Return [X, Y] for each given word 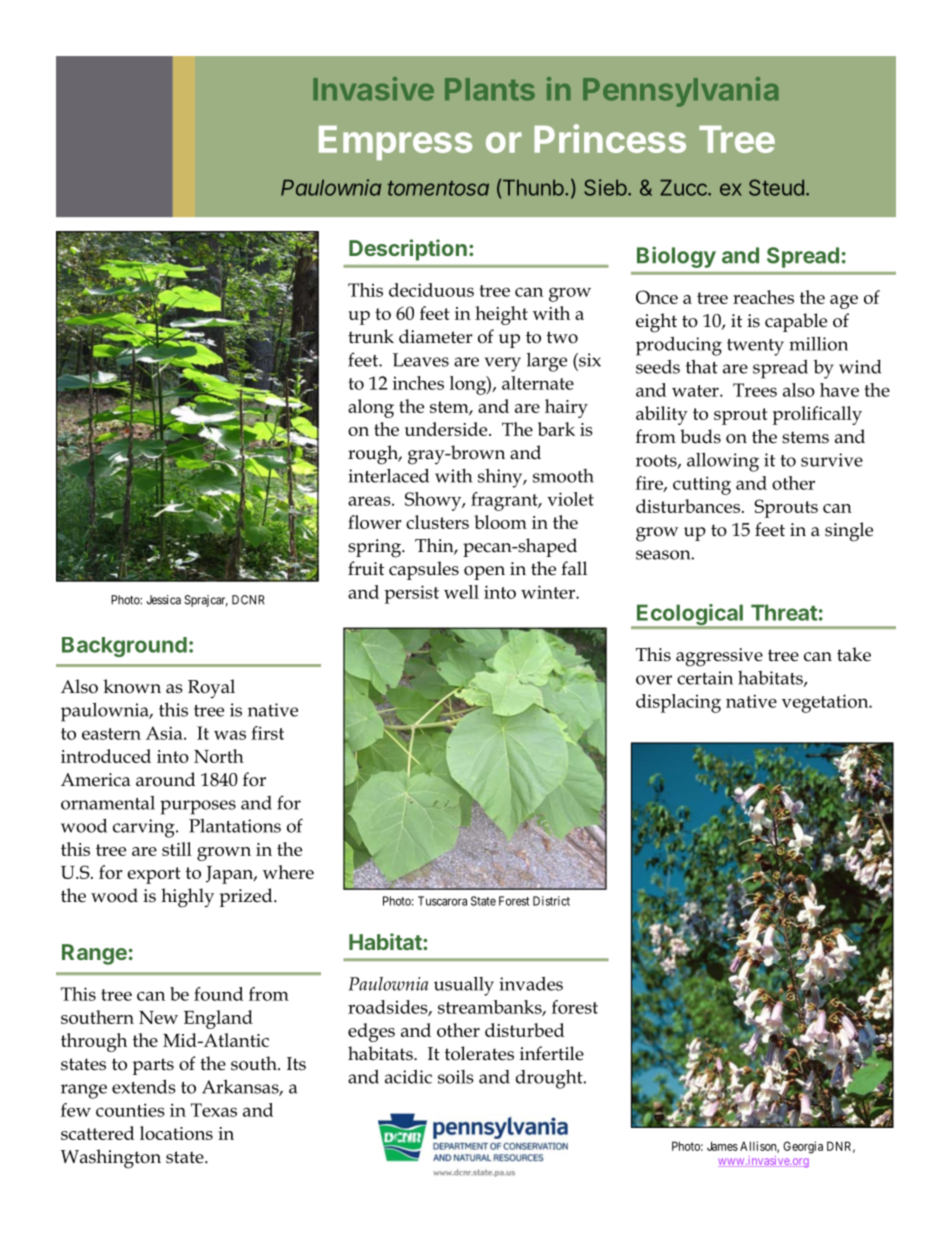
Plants [490, 89]
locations [176, 1133]
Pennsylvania [680, 92]
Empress [396, 143]
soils [456, 1077]
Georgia [803, 1147]
